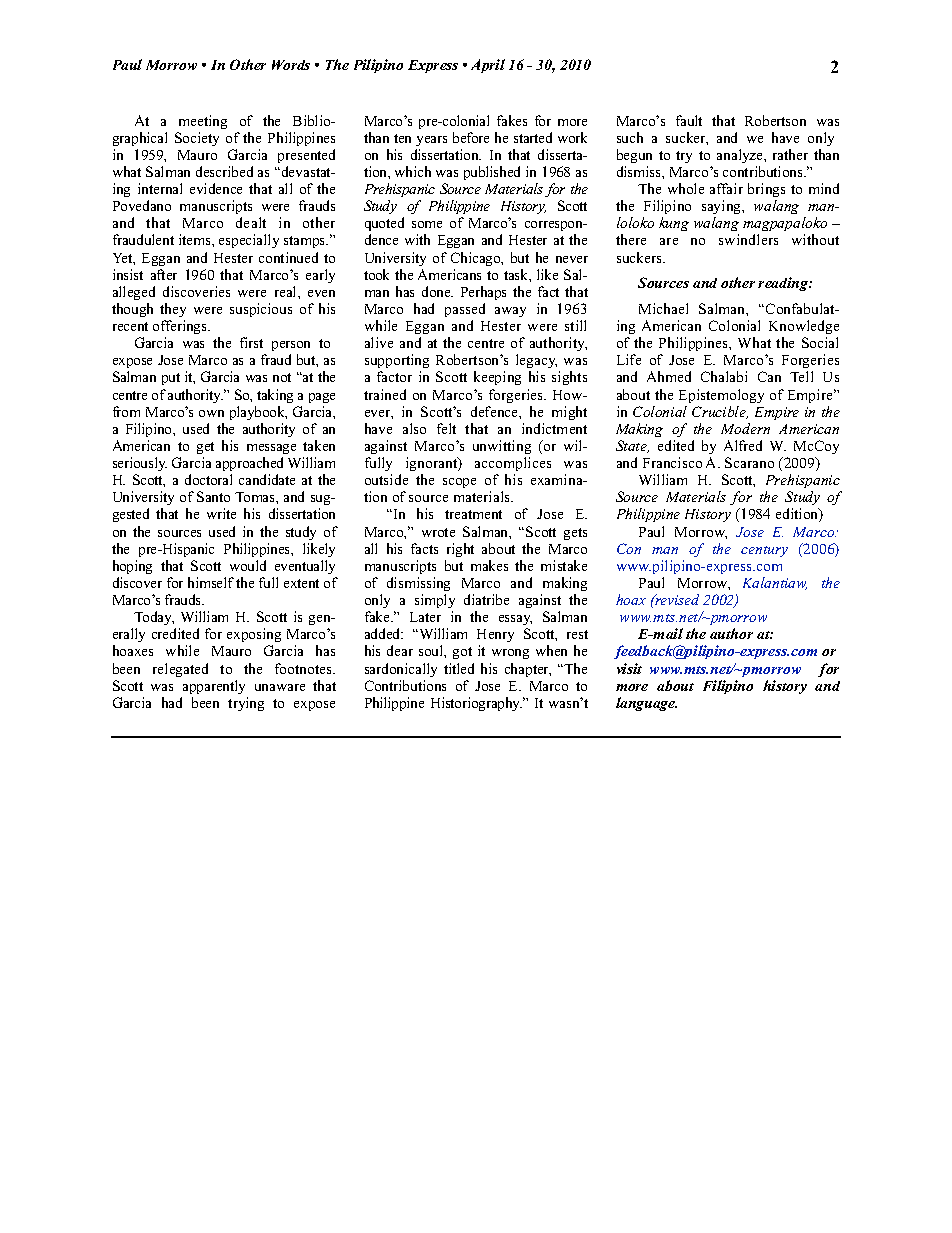  I want to click on apparently, so click(214, 687).
